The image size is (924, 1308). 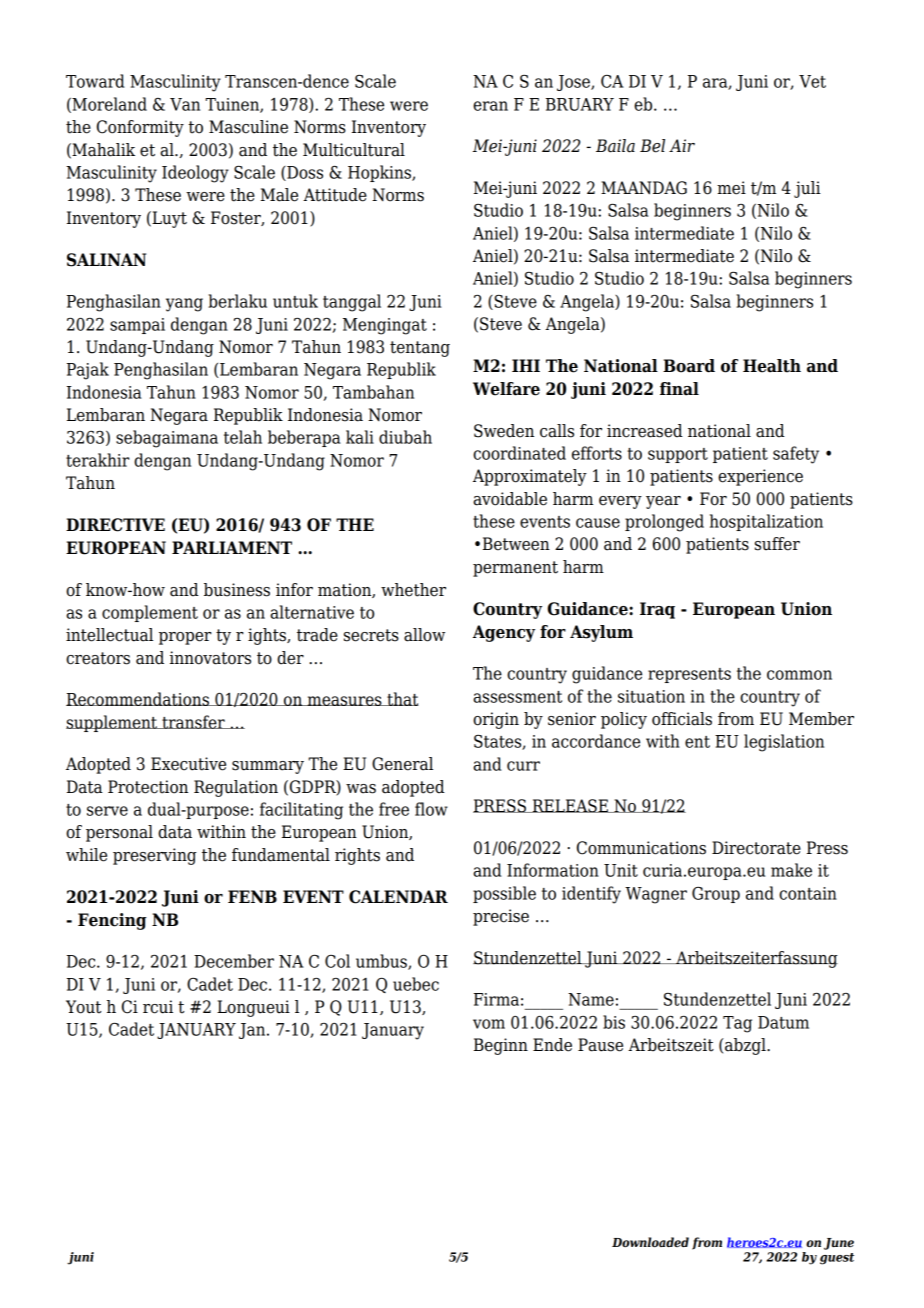 What do you see at coordinates (490, 106) in the document?
I see `eran` at bounding box center [490, 106].
